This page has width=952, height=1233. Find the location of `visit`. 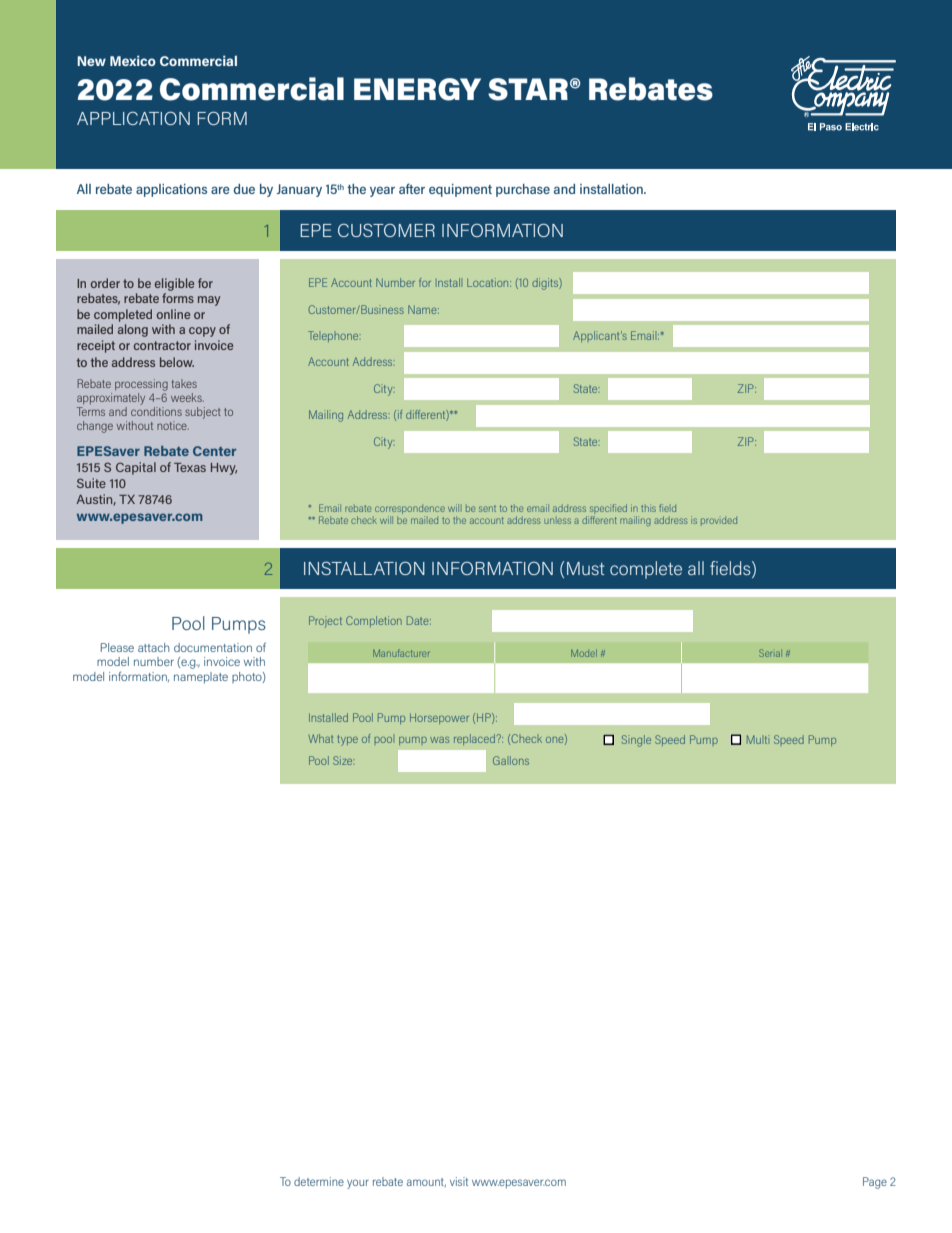

visit is located at coordinates (459, 1181).
